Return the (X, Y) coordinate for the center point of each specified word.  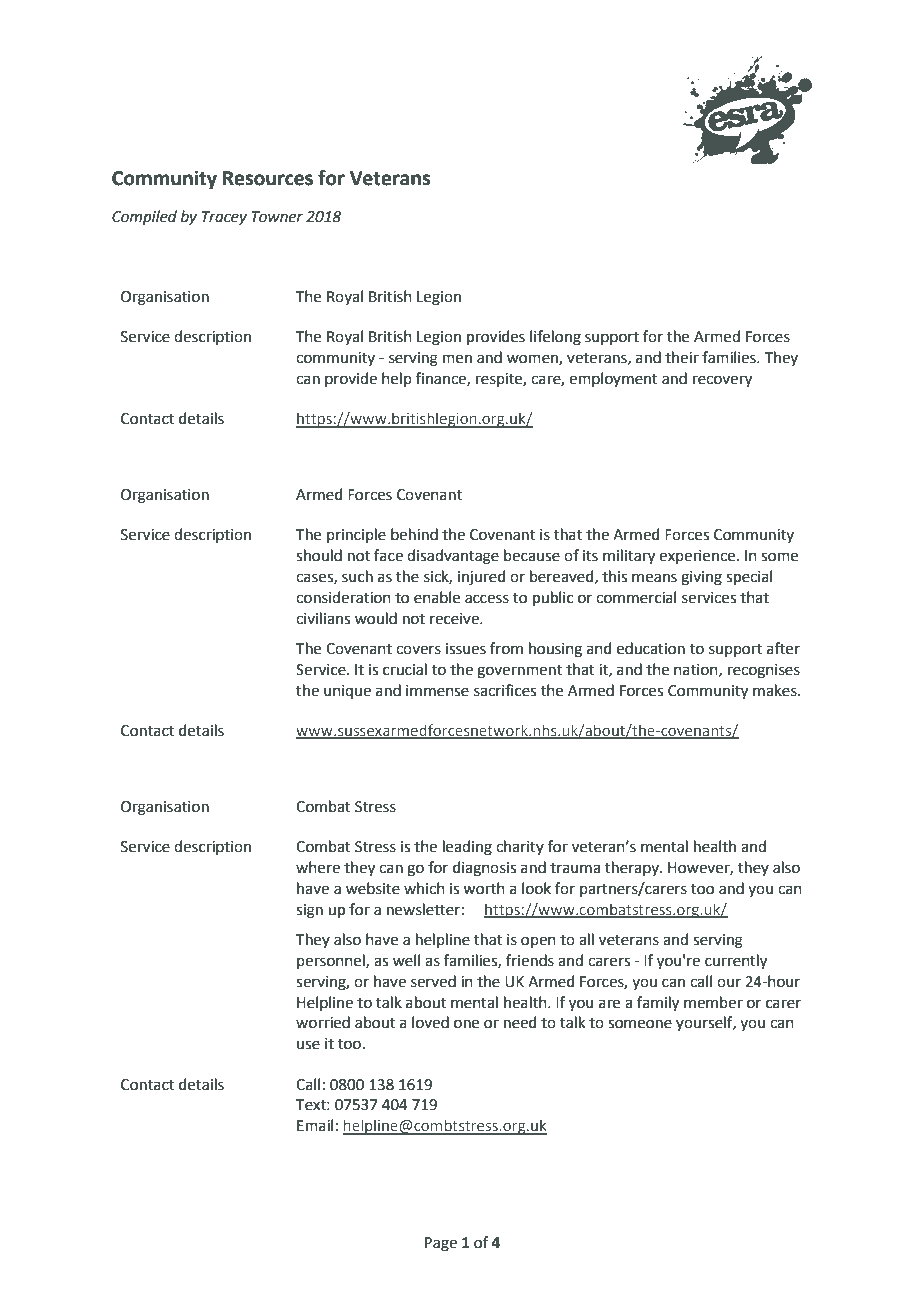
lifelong (555, 338)
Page (441, 1244)
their (682, 357)
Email (315, 1125)
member (713, 1002)
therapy (633, 868)
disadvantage (453, 557)
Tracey (224, 218)
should (319, 555)
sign (309, 911)
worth (484, 888)
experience (698, 557)
